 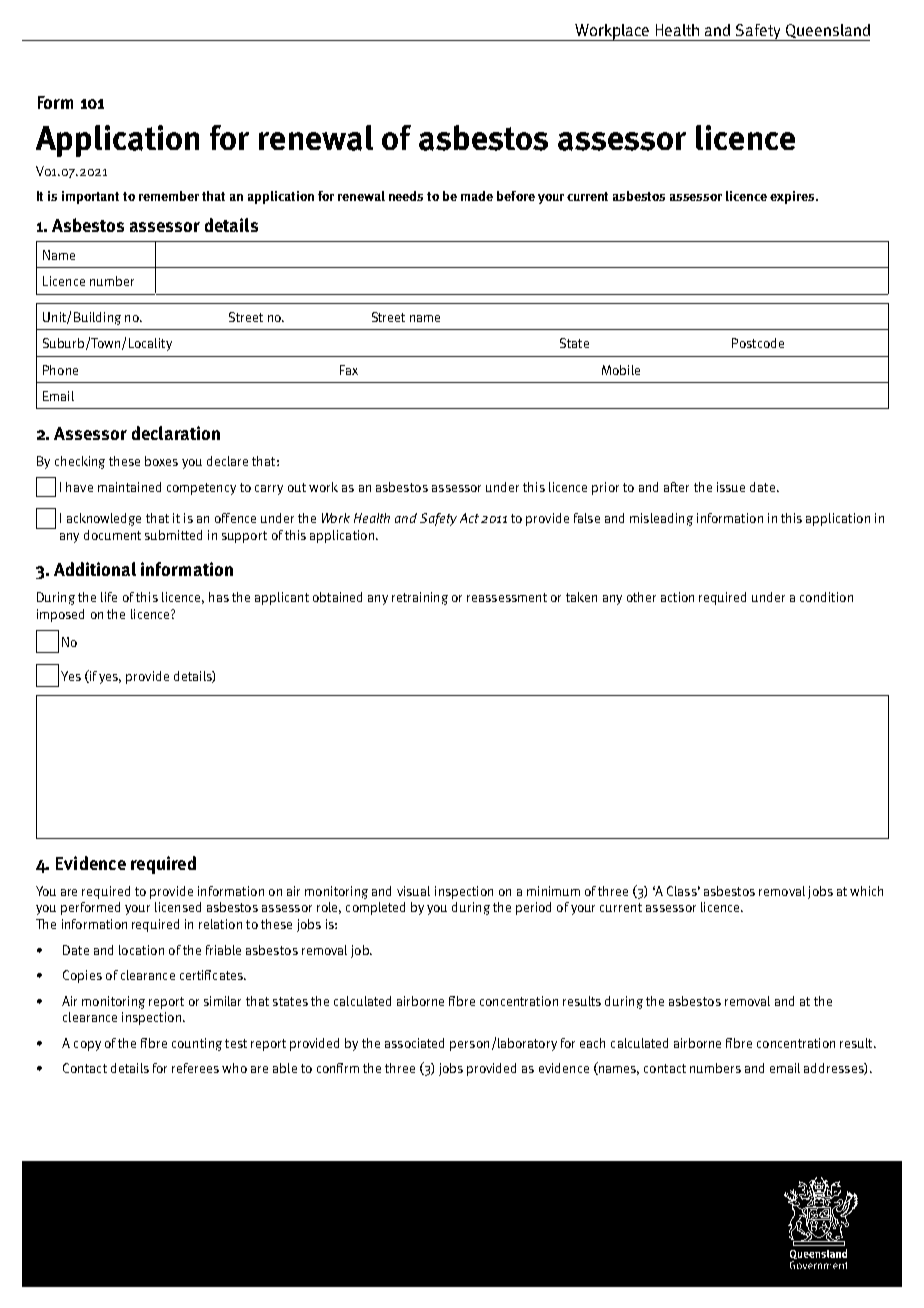 What do you see at coordinates (169, 196) in the screenshot?
I see `remember` at bounding box center [169, 196].
